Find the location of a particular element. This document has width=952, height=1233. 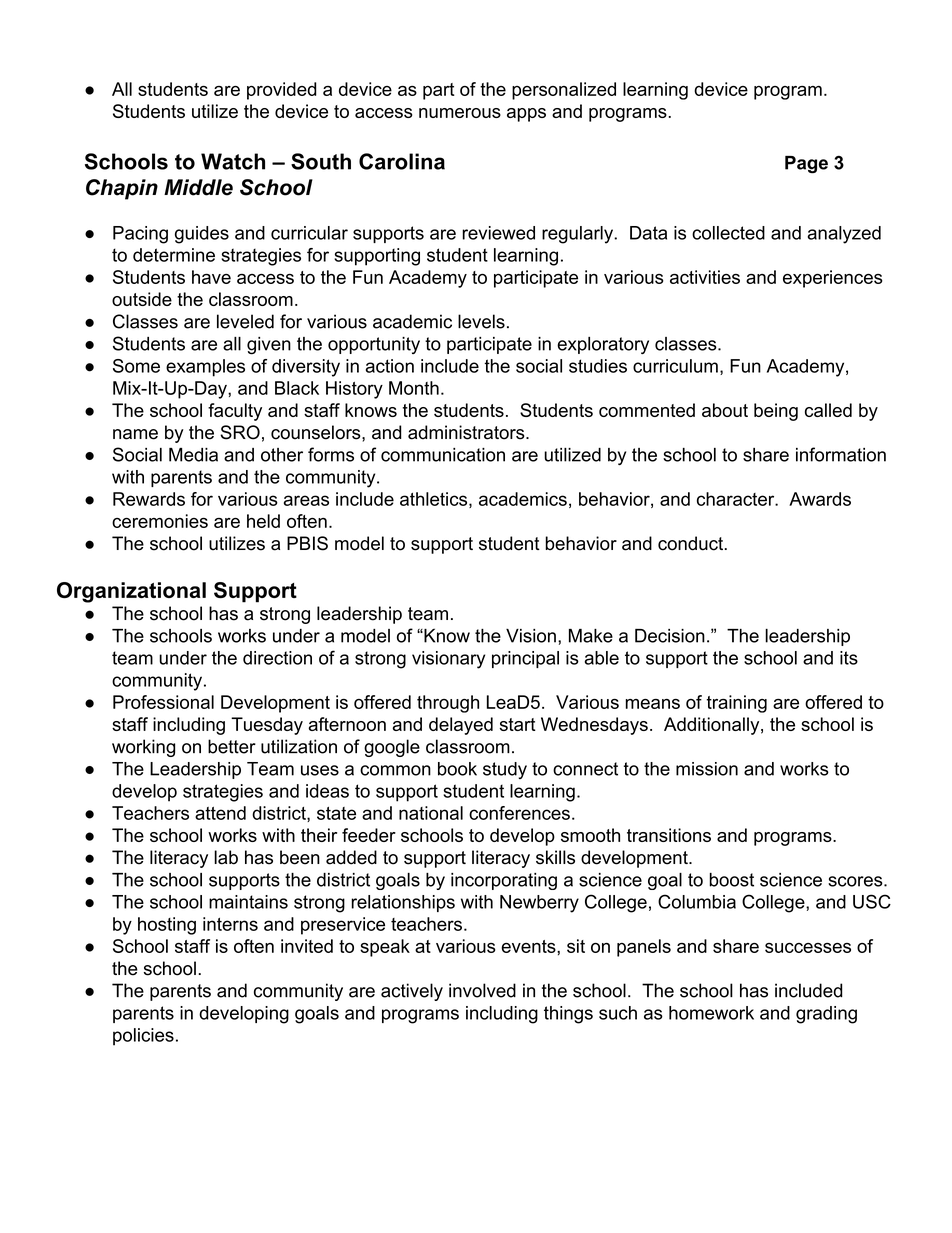

Watch is located at coordinates (233, 161).
